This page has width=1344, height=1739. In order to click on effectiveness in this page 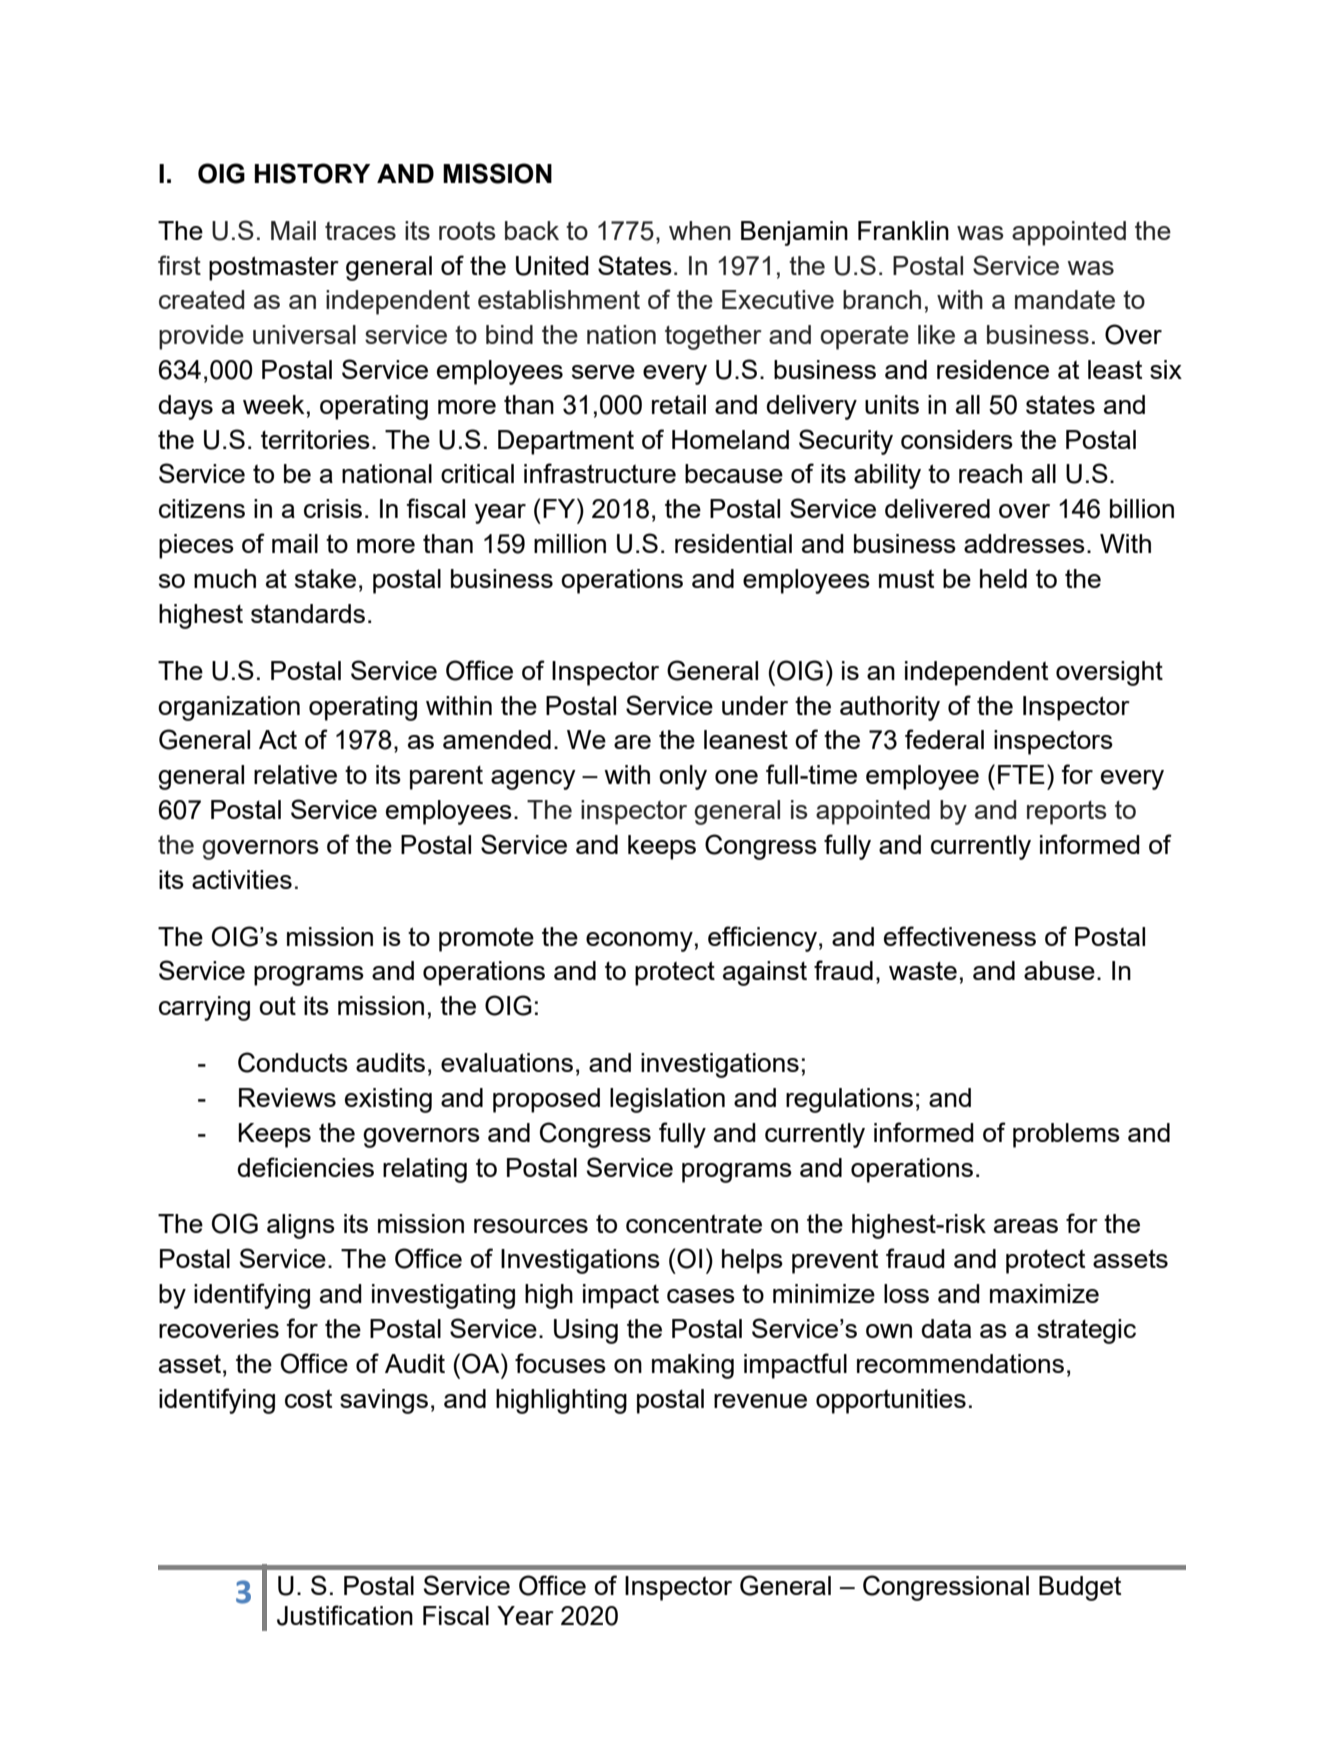, I will do `click(960, 936)`.
